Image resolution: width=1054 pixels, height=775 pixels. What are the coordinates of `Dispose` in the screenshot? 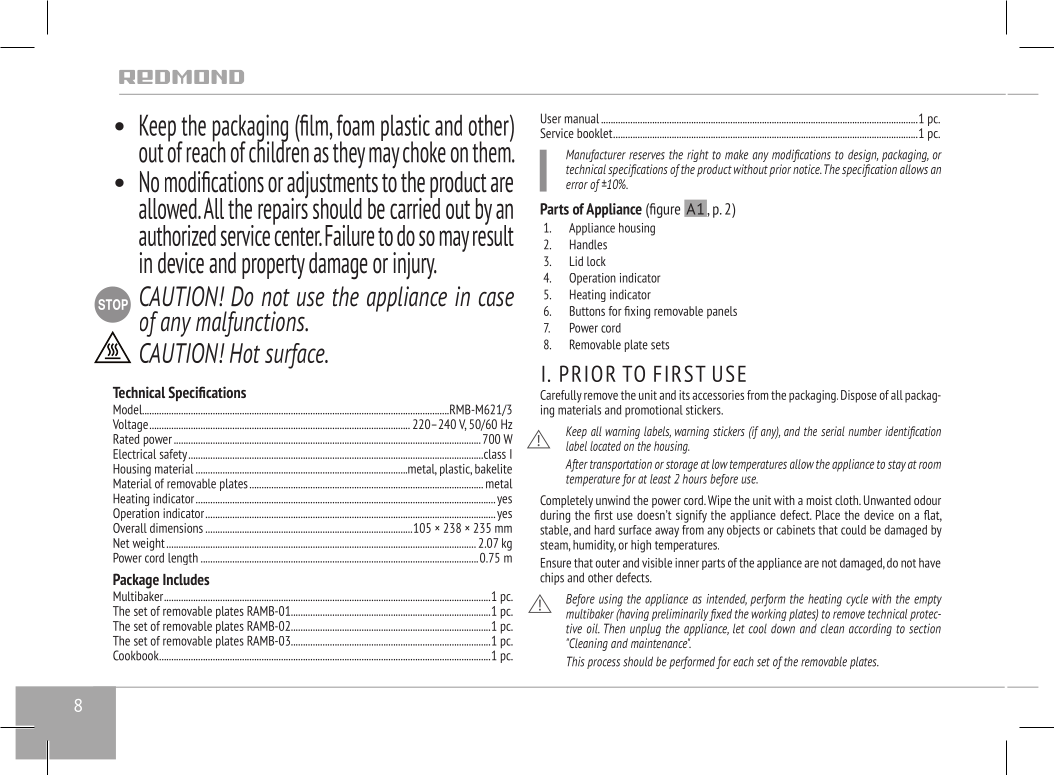 It's located at (859, 396).
